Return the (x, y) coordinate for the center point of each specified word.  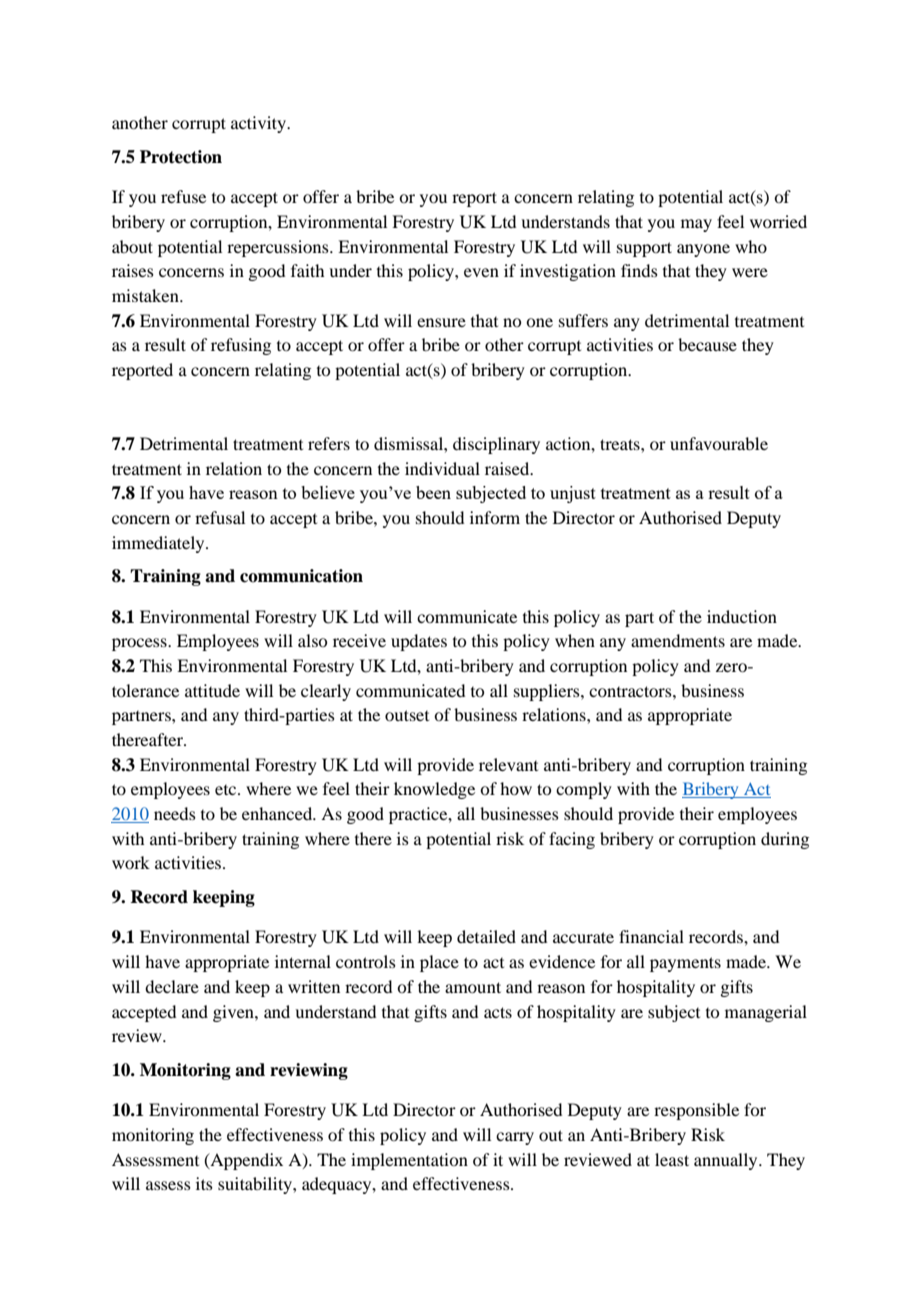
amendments (678, 640)
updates (419, 642)
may (696, 225)
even (481, 272)
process (140, 644)
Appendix (245, 1161)
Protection (181, 157)
